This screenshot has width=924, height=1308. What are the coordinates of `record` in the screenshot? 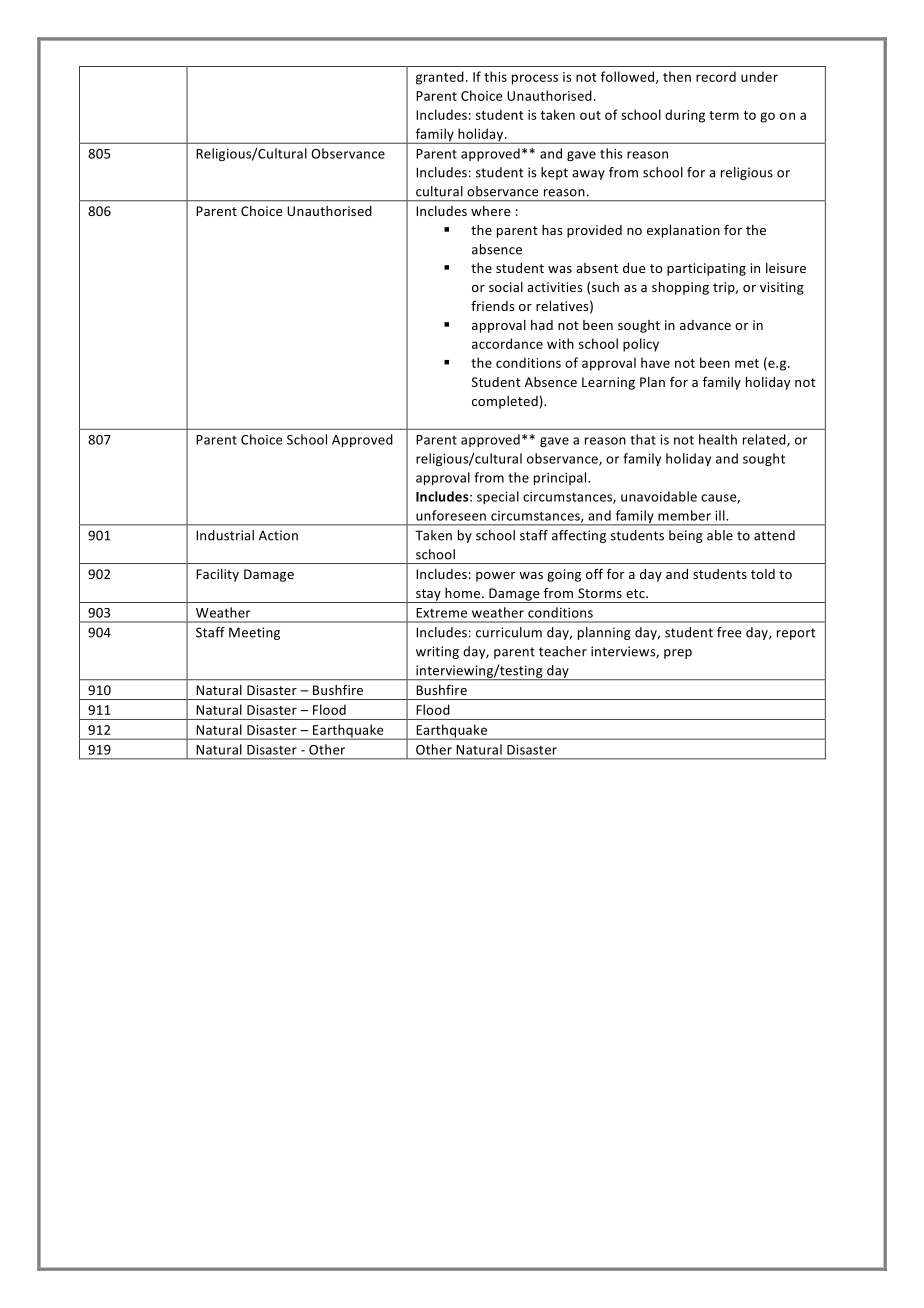 It's located at (716, 76).
